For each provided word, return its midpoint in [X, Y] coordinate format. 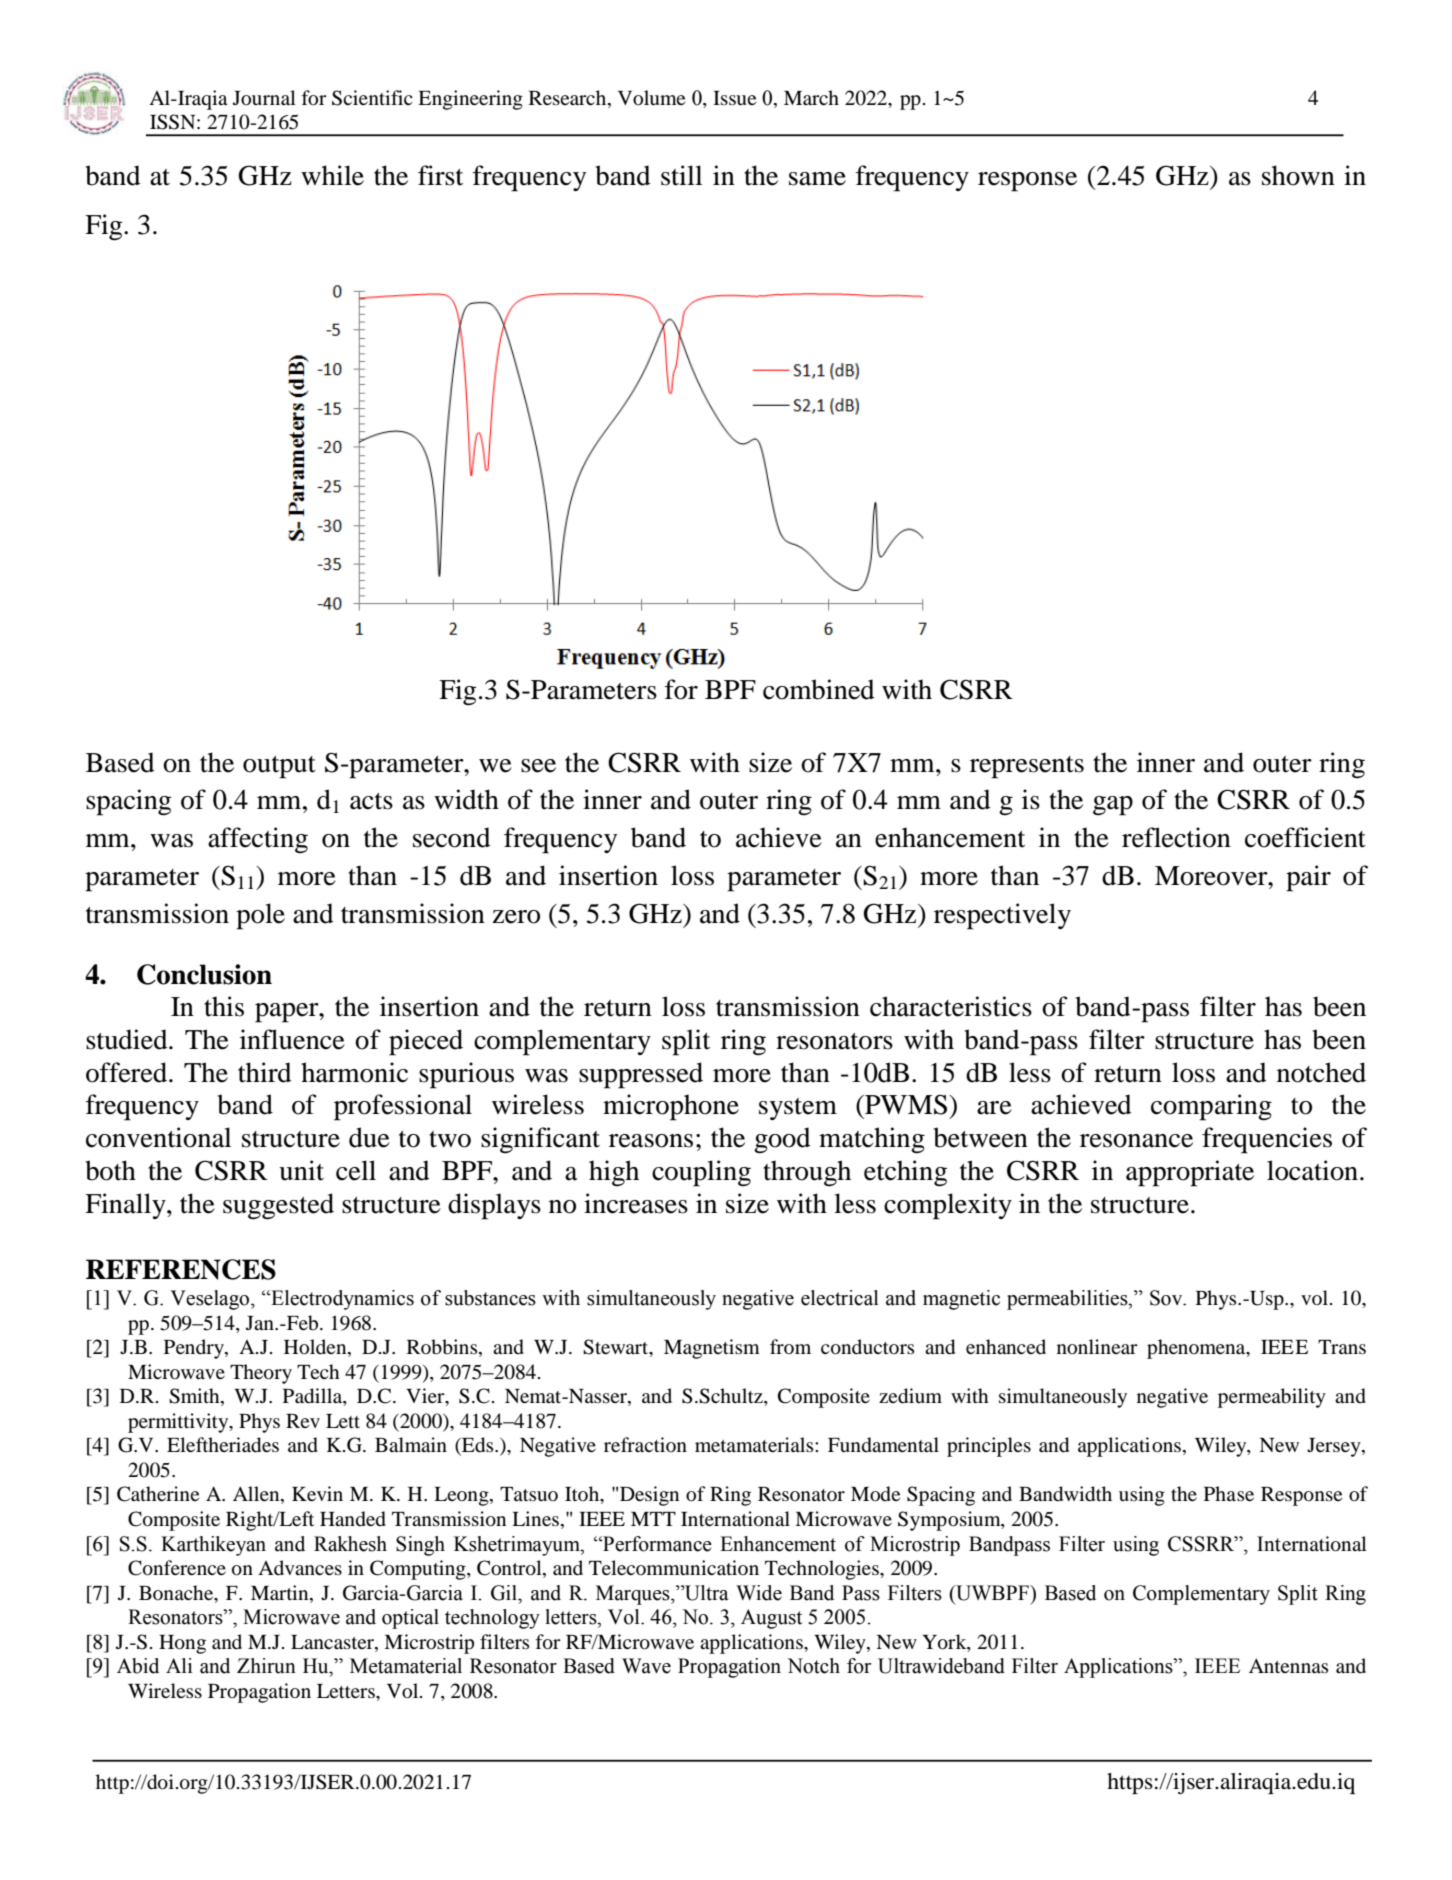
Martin [281, 1592]
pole [260, 916]
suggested [278, 1206]
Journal [264, 98]
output [279, 767]
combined [819, 689]
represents [1027, 767]
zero [516, 917]
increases [636, 1203]
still [681, 175]
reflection [1176, 837]
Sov [1167, 1298]
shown [1298, 175]
